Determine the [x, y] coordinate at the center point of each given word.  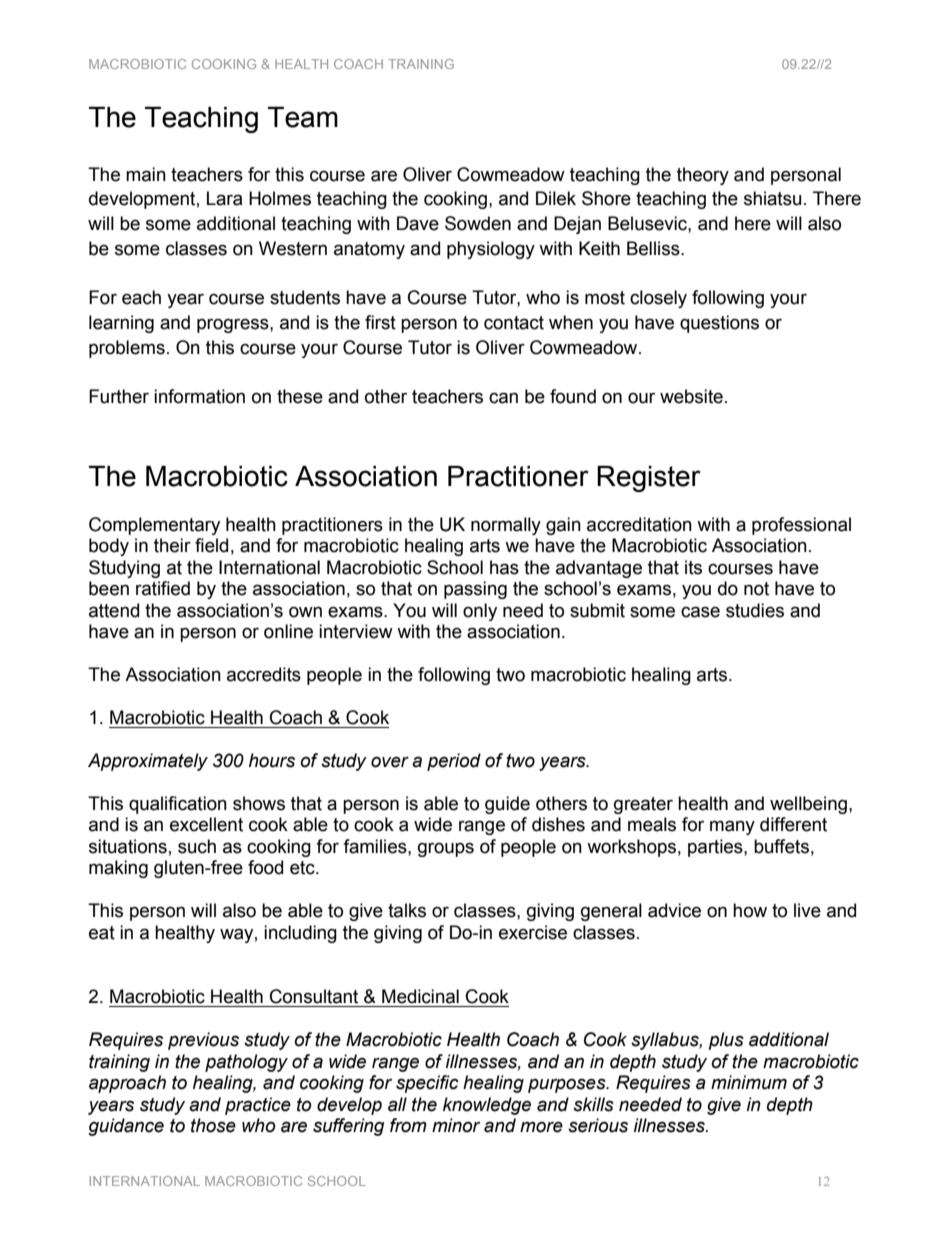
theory [703, 176]
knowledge [487, 1106]
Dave [418, 223]
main [146, 174]
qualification [178, 805]
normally [506, 526]
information [199, 396]
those [213, 1125]
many [732, 827]
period [454, 762]
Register [649, 479]
